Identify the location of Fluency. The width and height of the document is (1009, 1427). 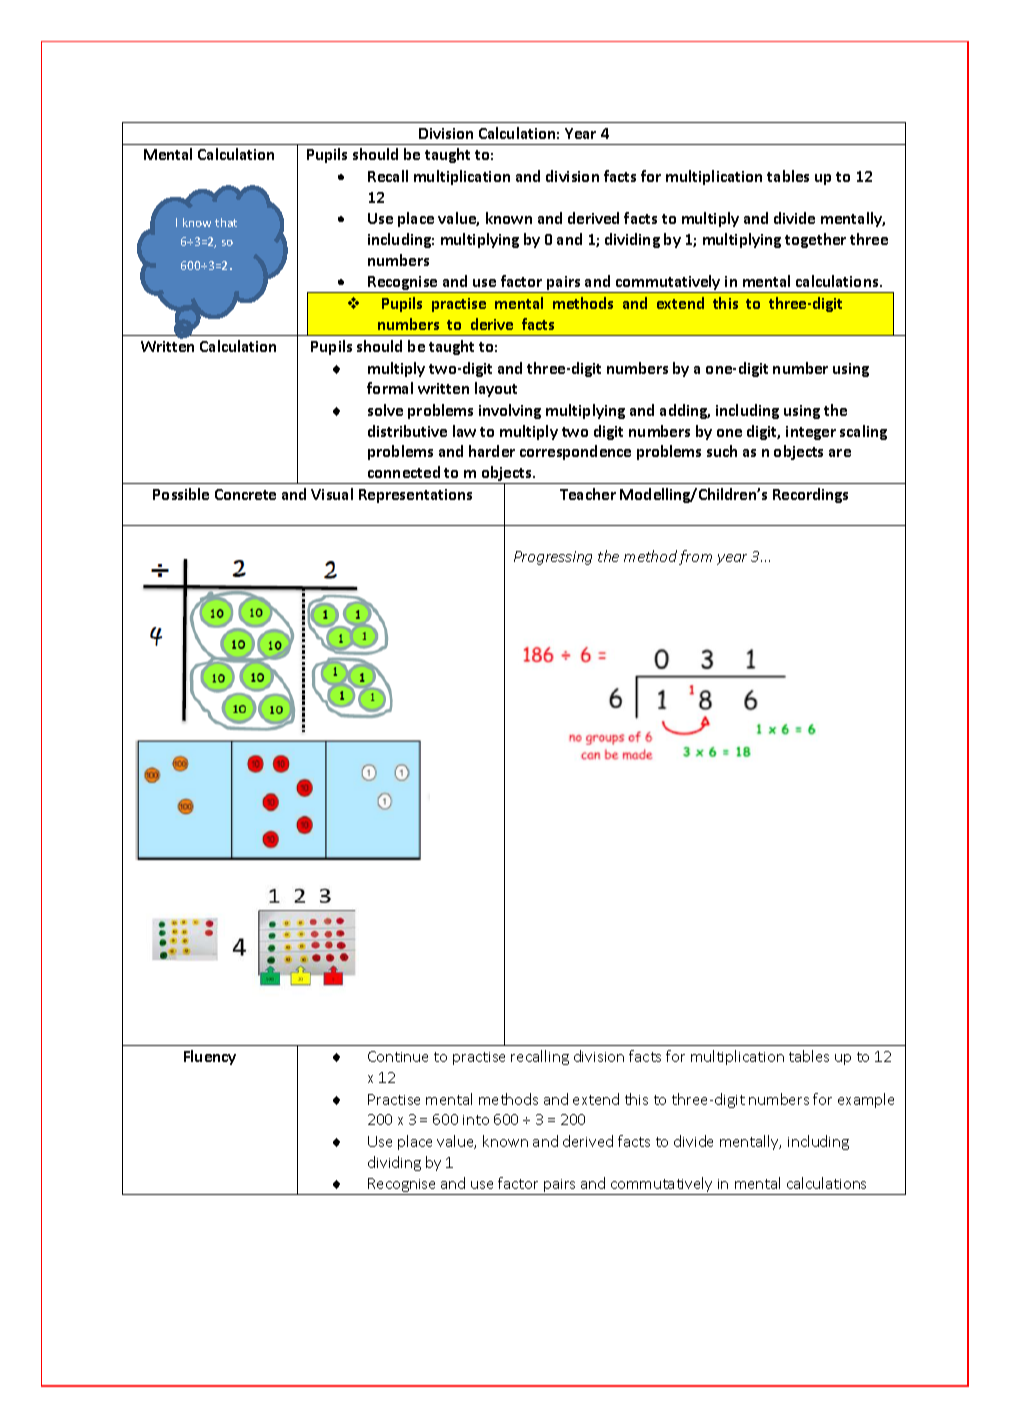
(210, 1057).
